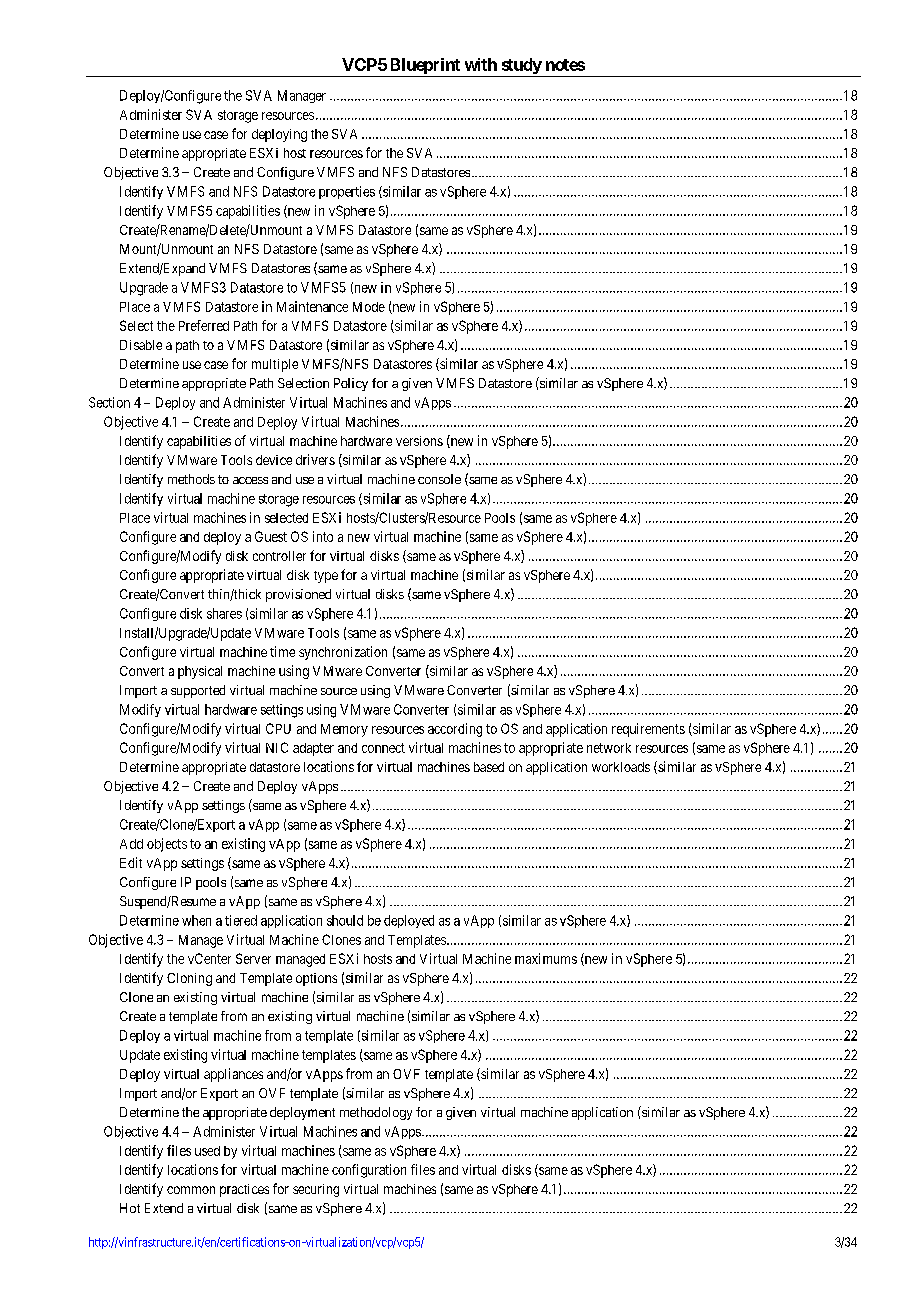  I want to click on common, so click(191, 1190).
